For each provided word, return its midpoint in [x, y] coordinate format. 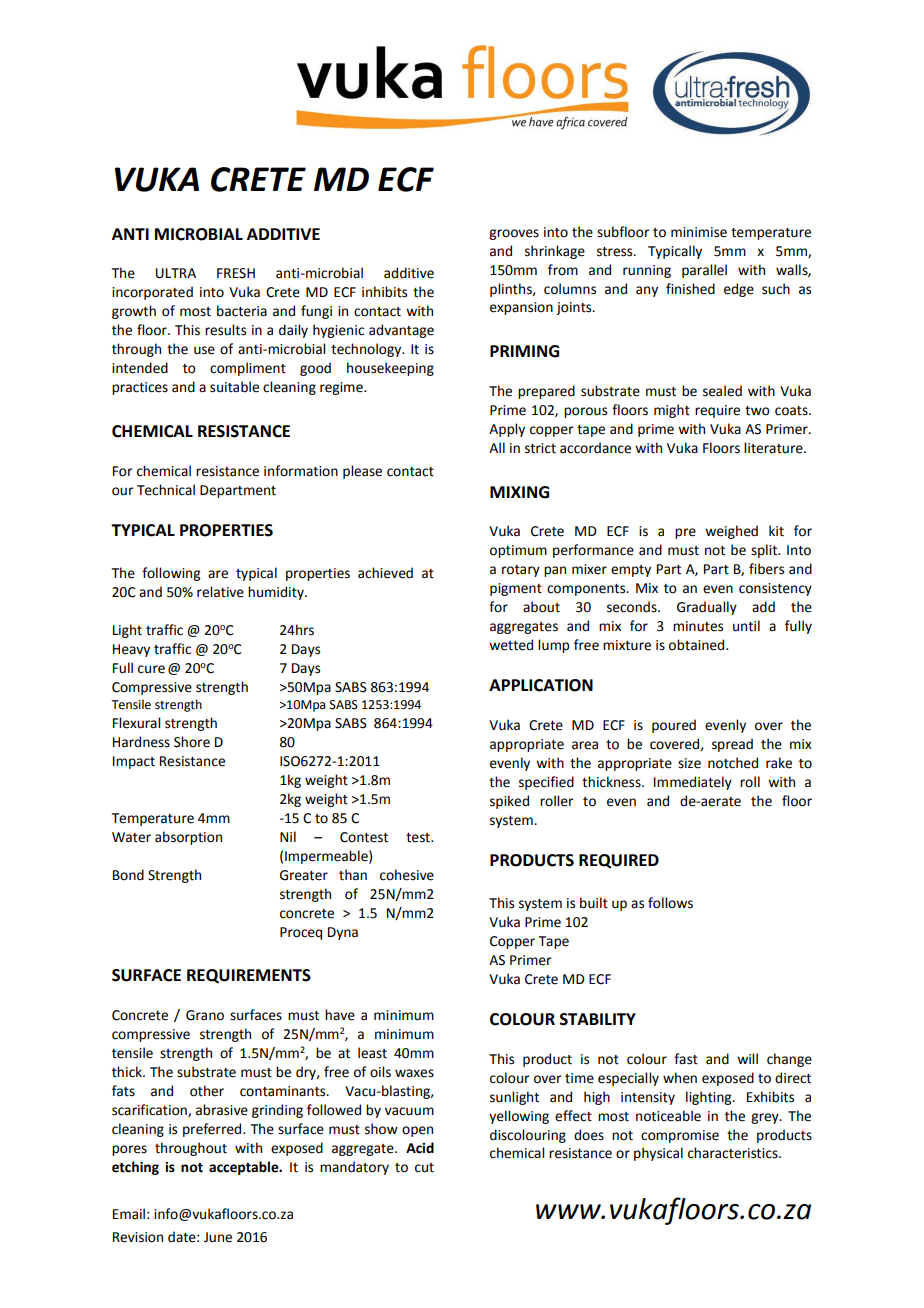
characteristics [734, 1153]
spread [732, 745]
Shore [192, 742]
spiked [509, 802]
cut [424, 1168]
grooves [514, 234]
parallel [704, 271]
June [218, 1237]
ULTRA [176, 273]
